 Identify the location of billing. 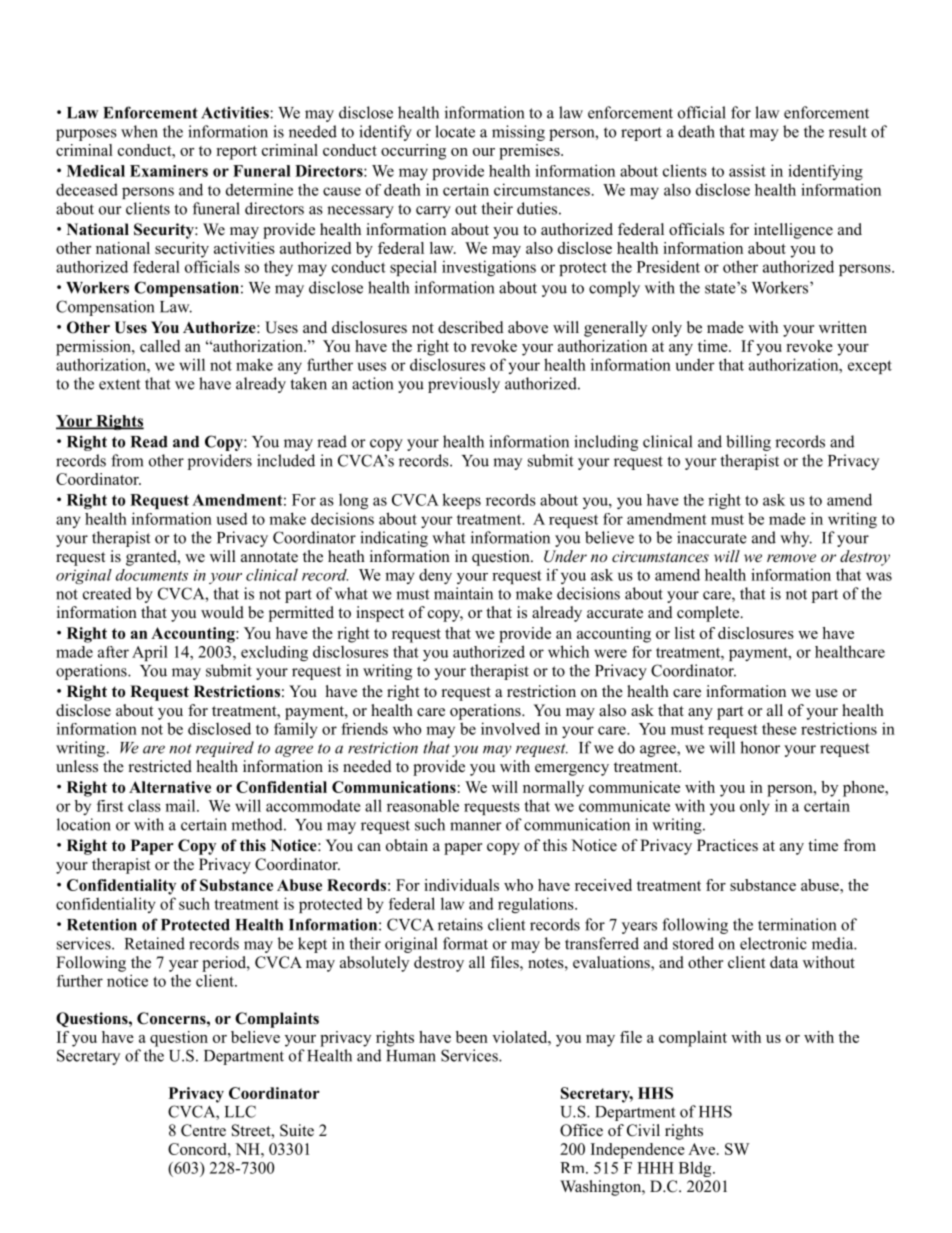
(748, 443).
